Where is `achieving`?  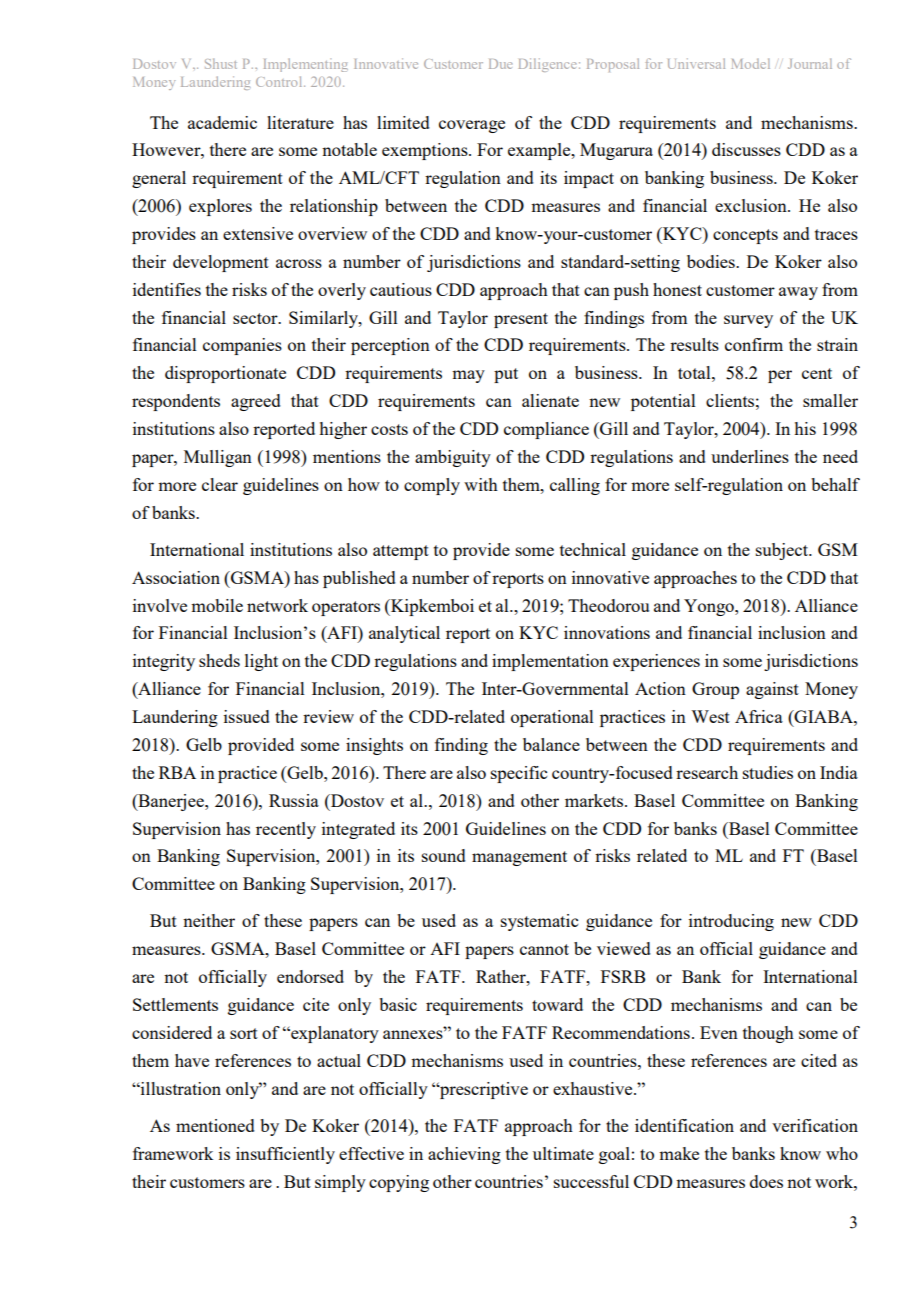
achieving is located at coordinates (464, 1155).
